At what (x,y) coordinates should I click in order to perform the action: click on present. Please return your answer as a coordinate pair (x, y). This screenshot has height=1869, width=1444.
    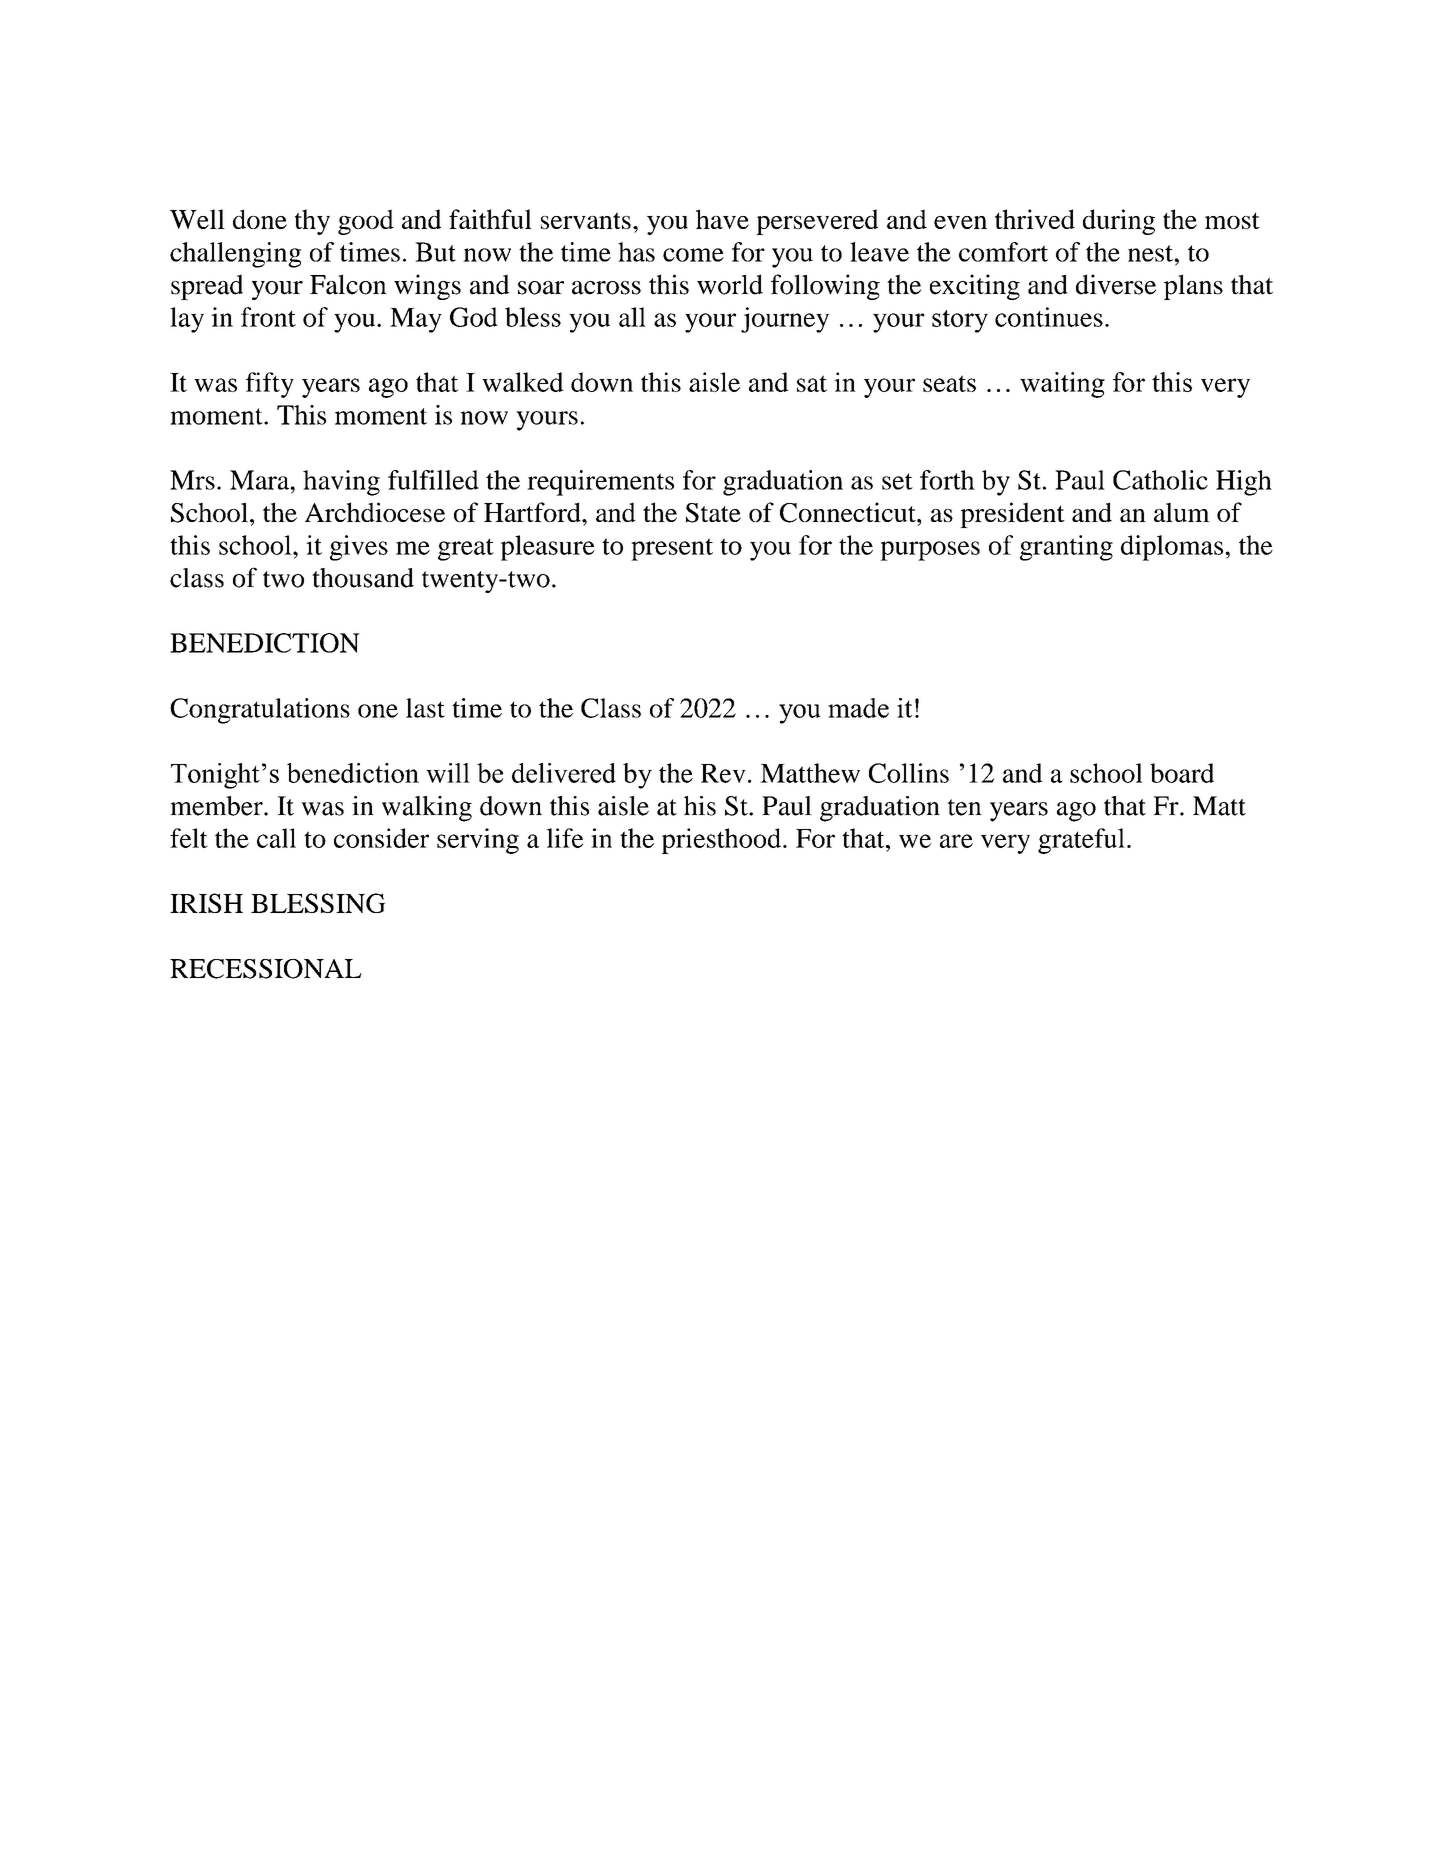
    Looking at the image, I should click on (672, 549).
